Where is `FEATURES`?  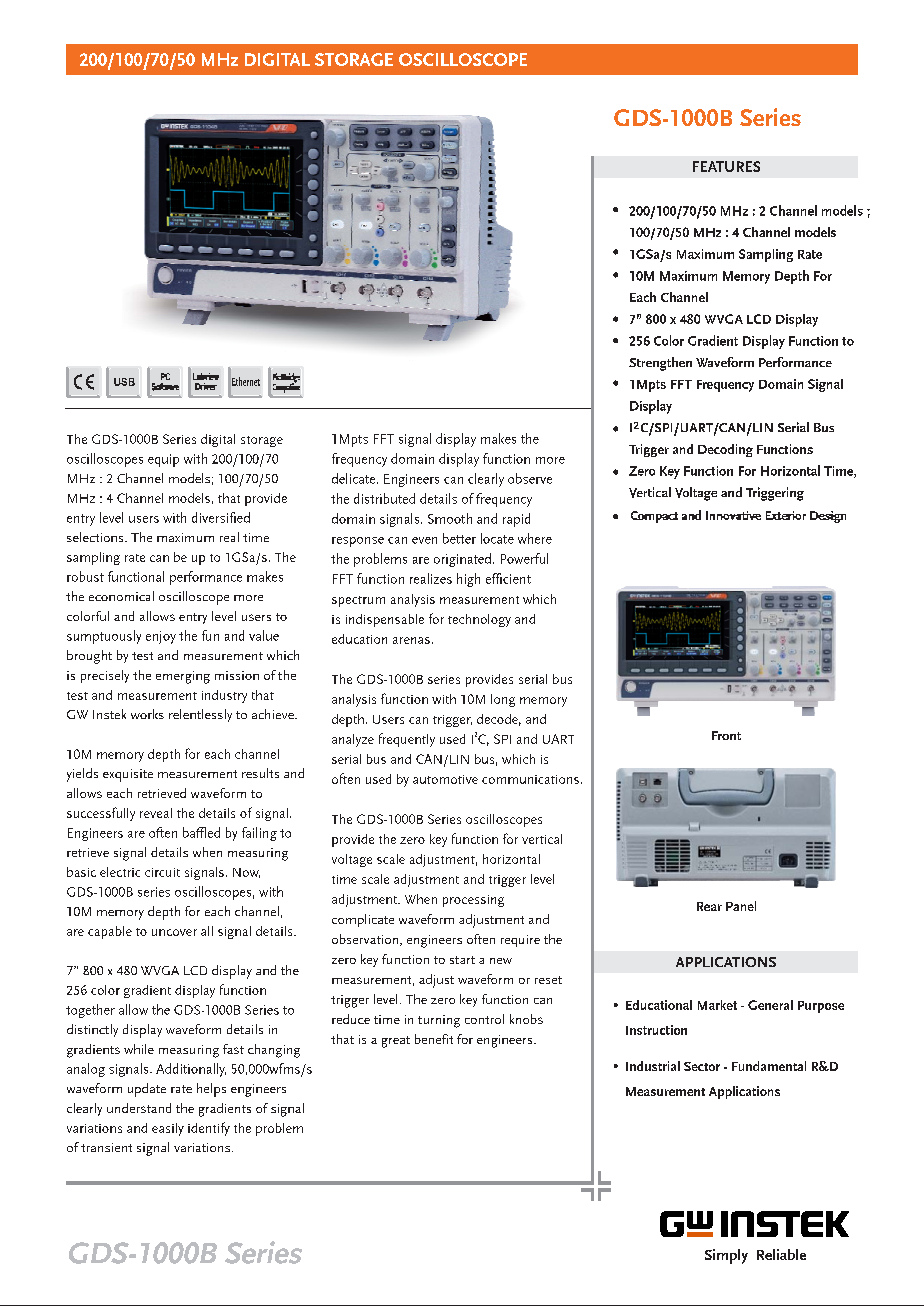
FEATURES is located at coordinates (726, 166).
